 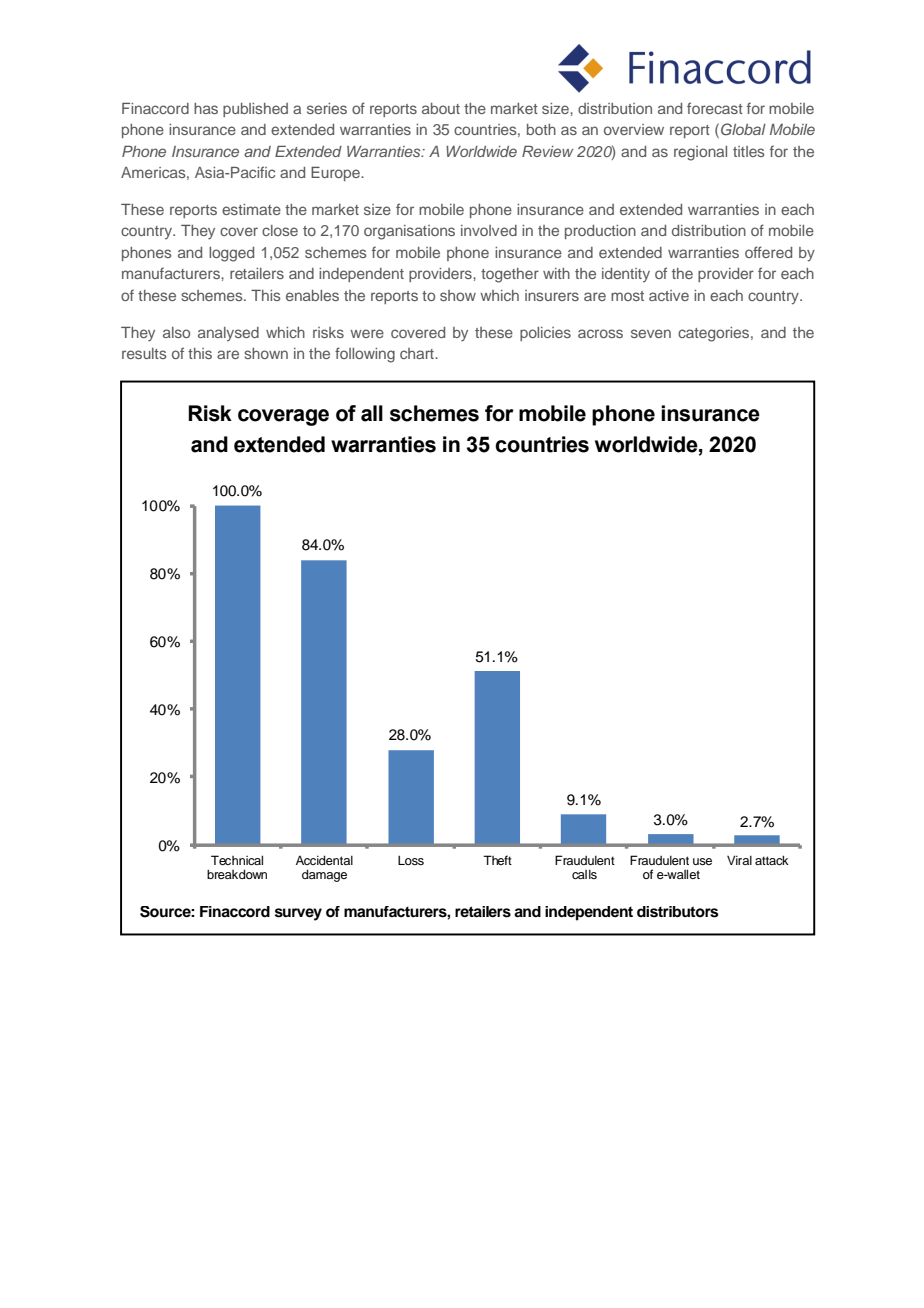 What do you see at coordinates (237, 874) in the screenshot?
I see `breakdown` at bounding box center [237, 874].
